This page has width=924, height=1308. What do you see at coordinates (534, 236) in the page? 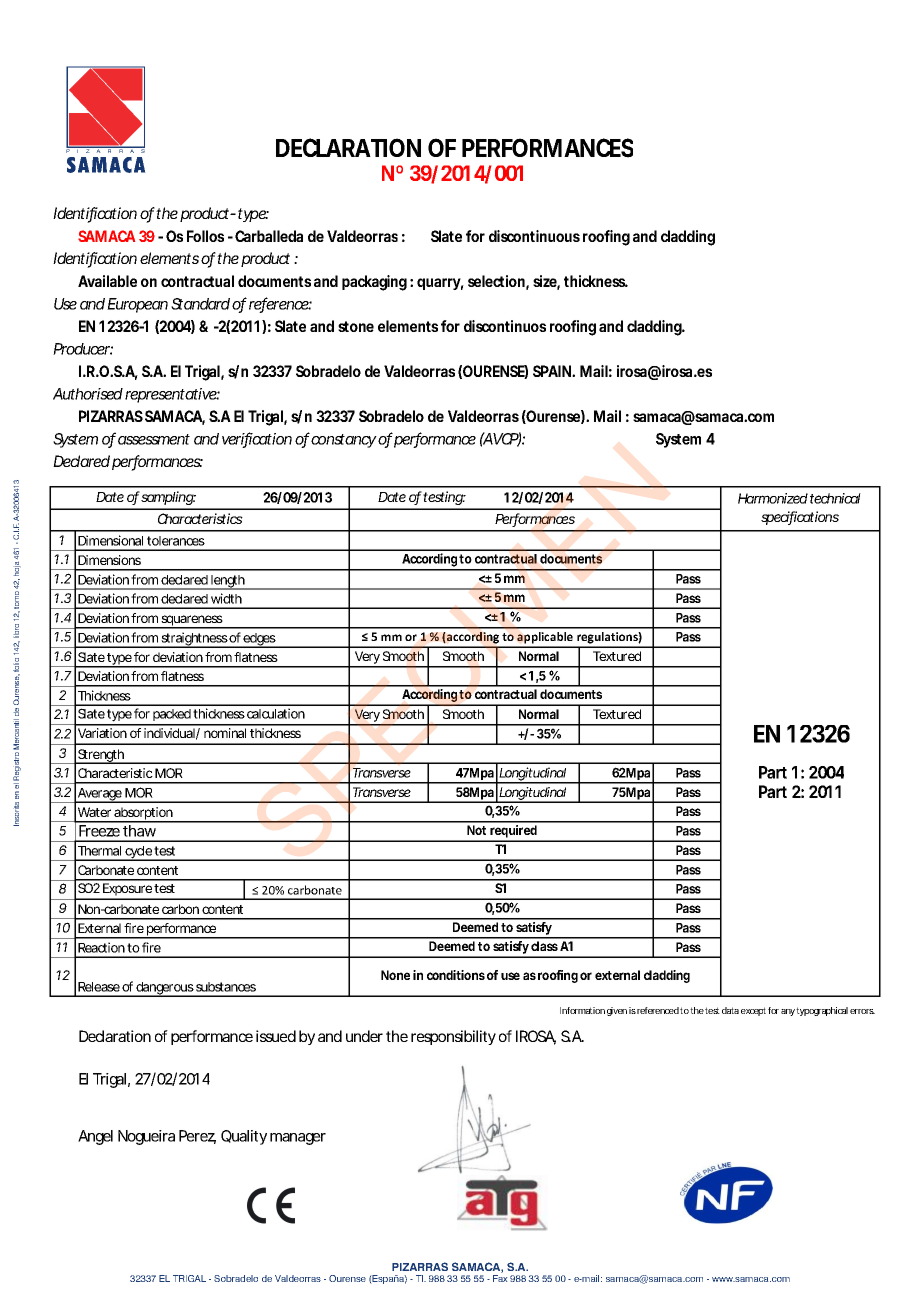
I see `discontinuous` at bounding box center [534, 236].
